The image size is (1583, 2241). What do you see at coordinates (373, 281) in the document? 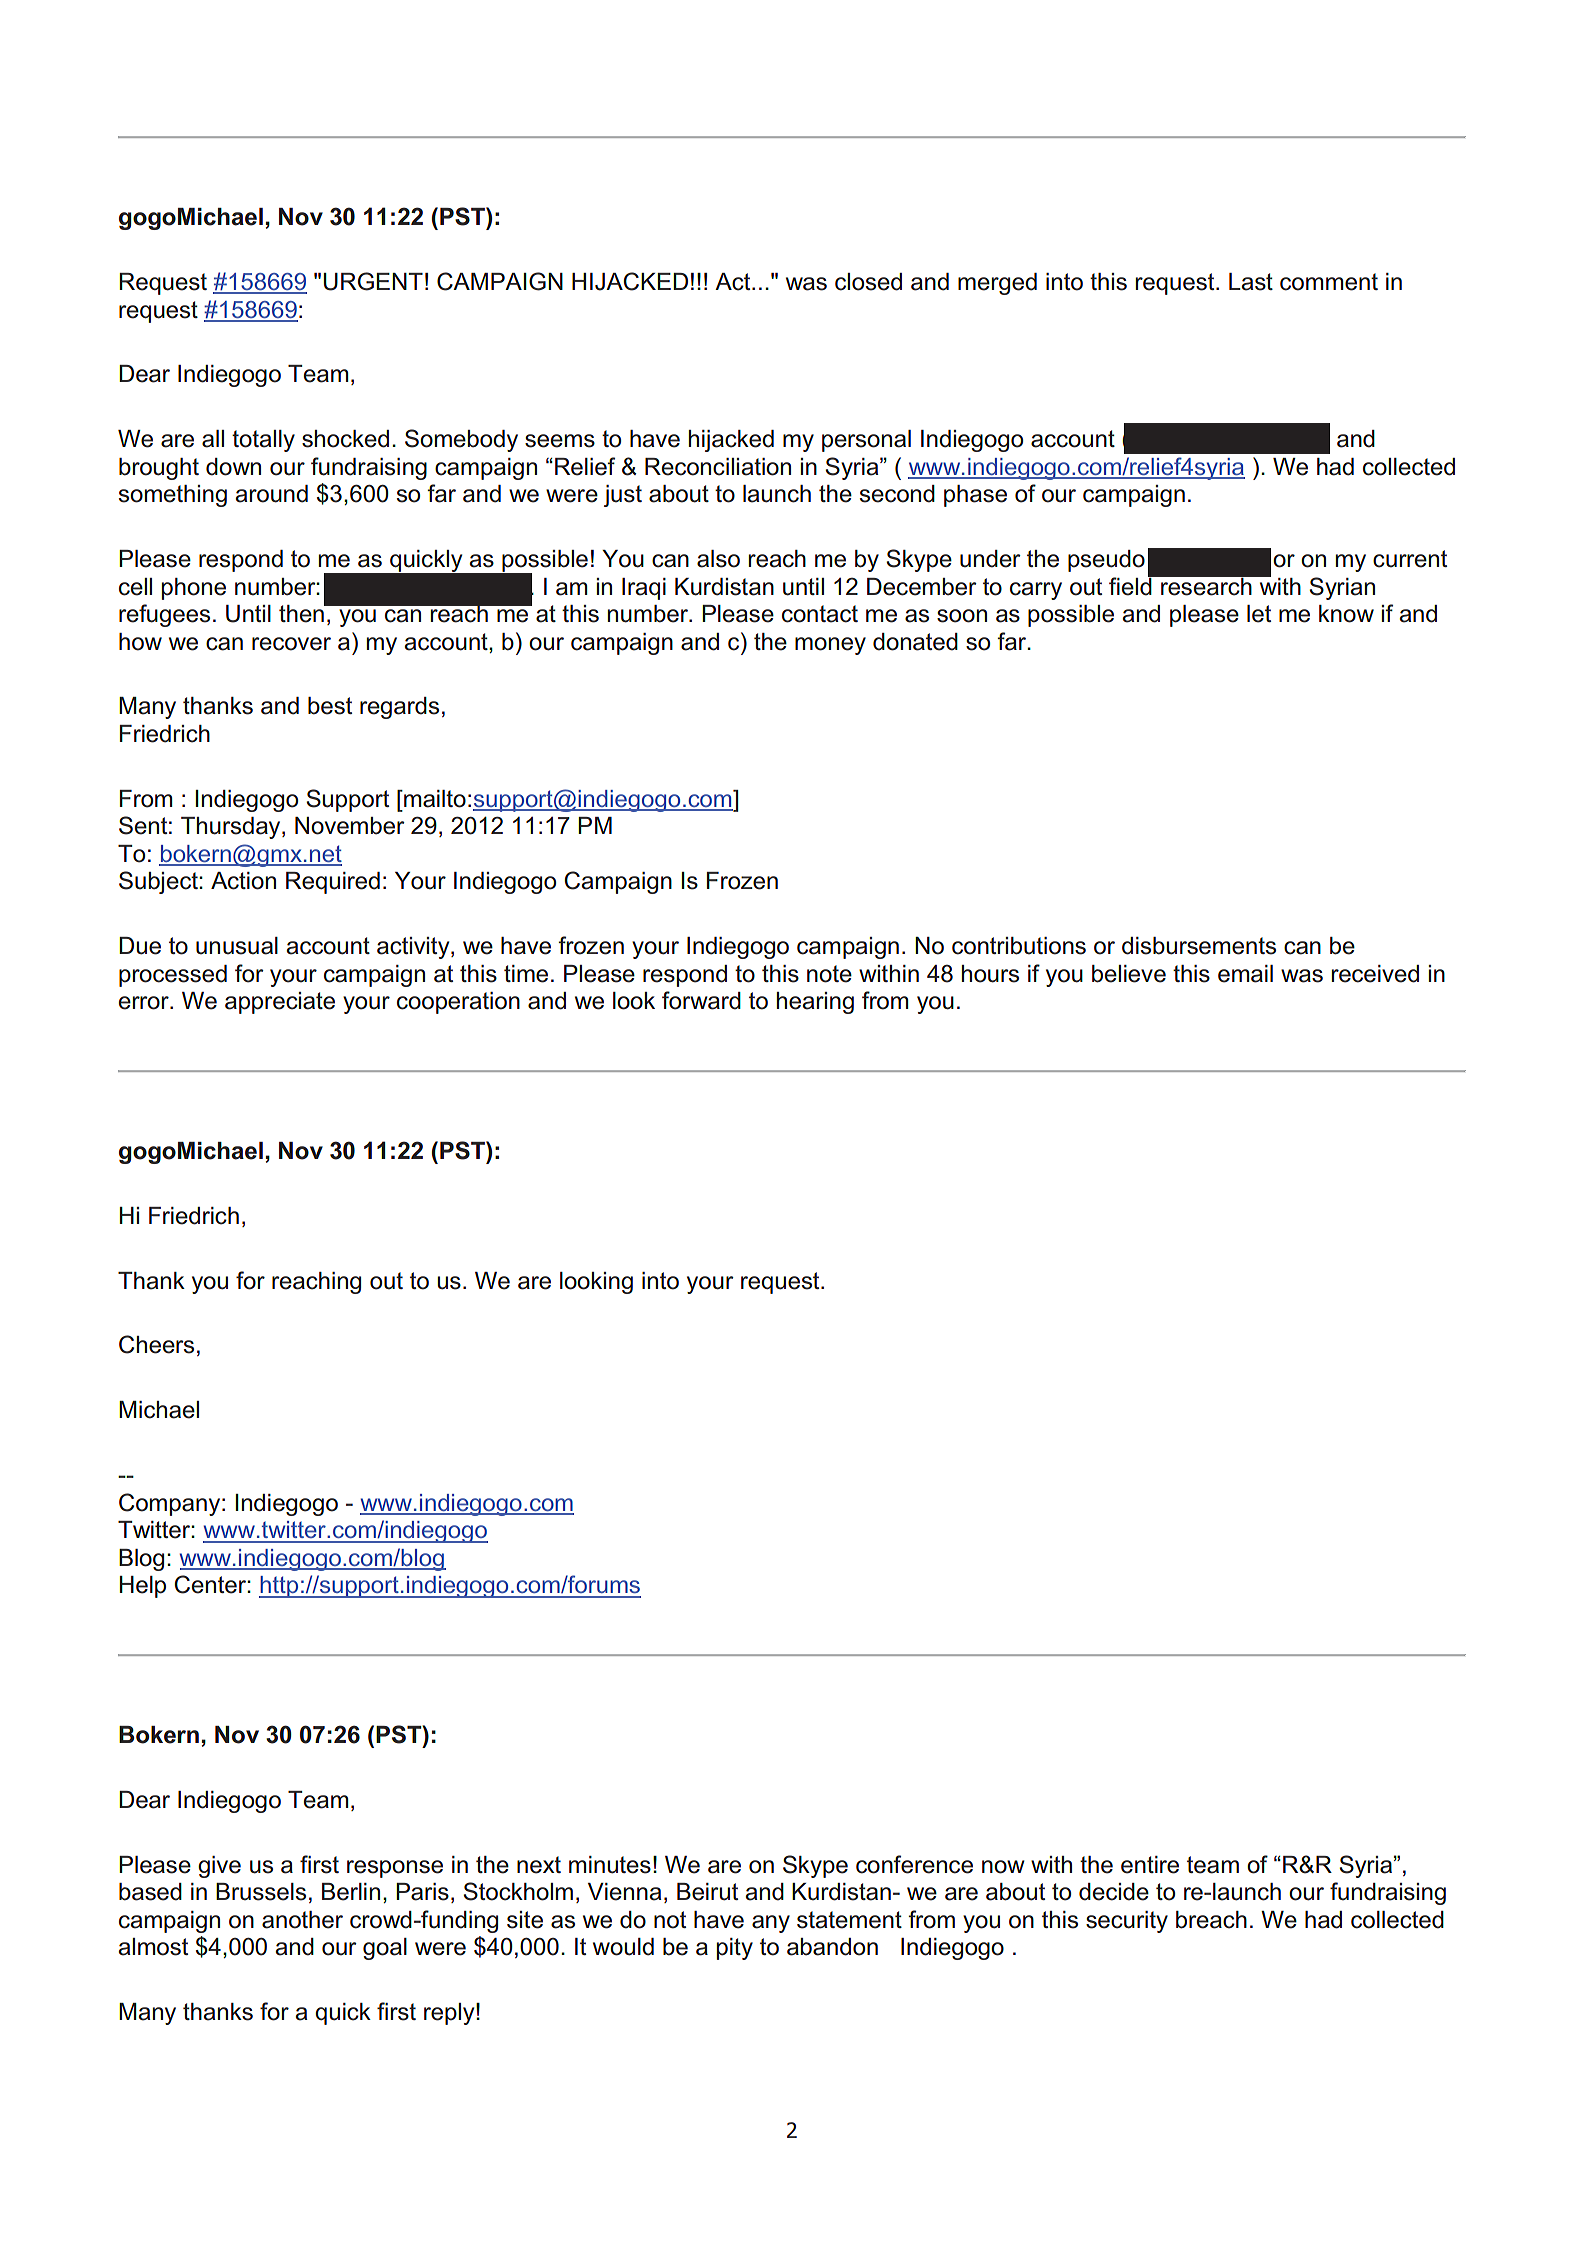
I see `URGENT` at bounding box center [373, 281].
